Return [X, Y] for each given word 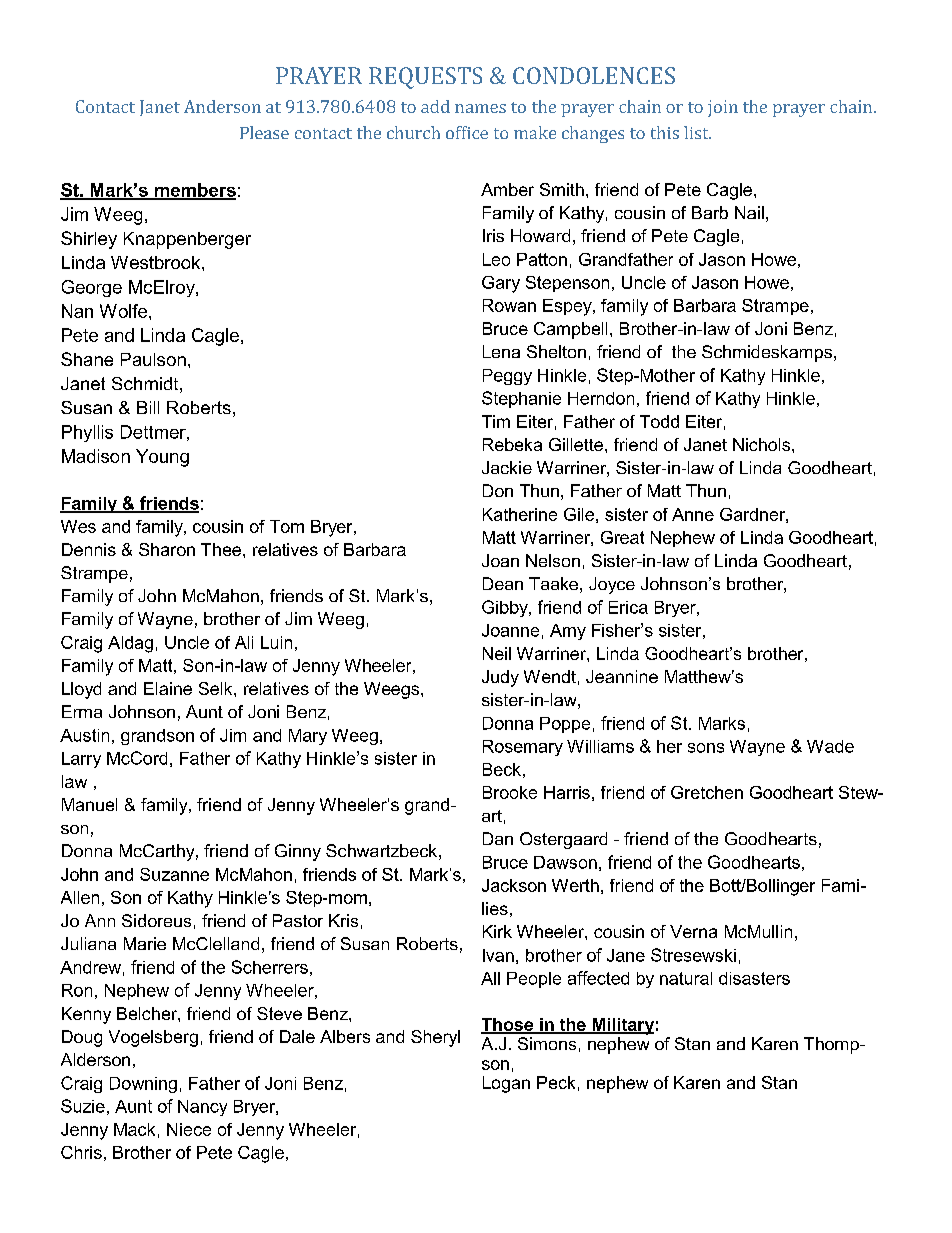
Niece [189, 1129]
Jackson [514, 885]
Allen [80, 897]
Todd [659, 421]
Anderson [222, 106]
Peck [556, 1082]
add [435, 106]
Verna [693, 931]
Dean [503, 583]
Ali [244, 642]
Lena [501, 351]
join [723, 108]
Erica [628, 607]
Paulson [153, 359]
